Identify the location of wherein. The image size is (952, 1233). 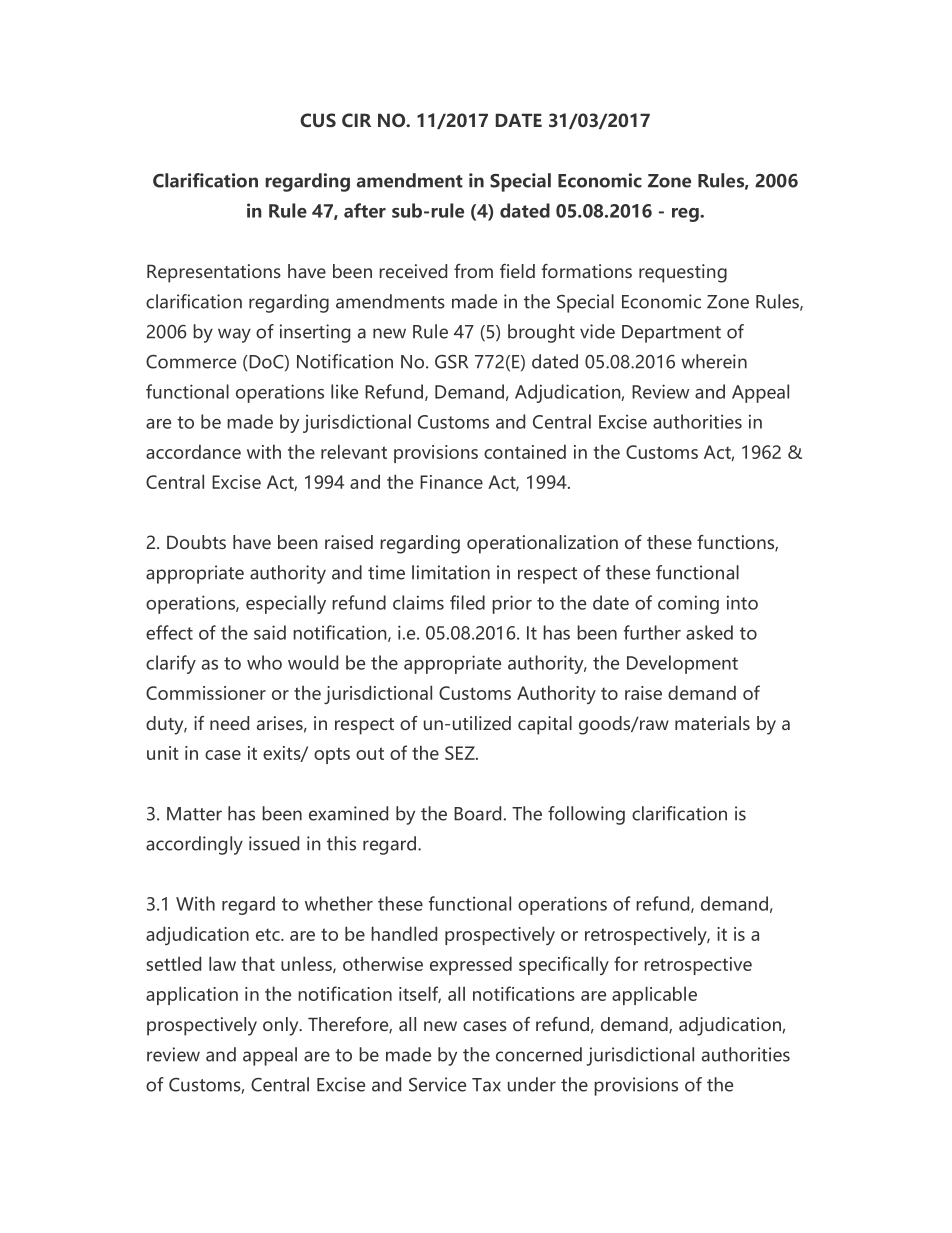
(714, 361).
